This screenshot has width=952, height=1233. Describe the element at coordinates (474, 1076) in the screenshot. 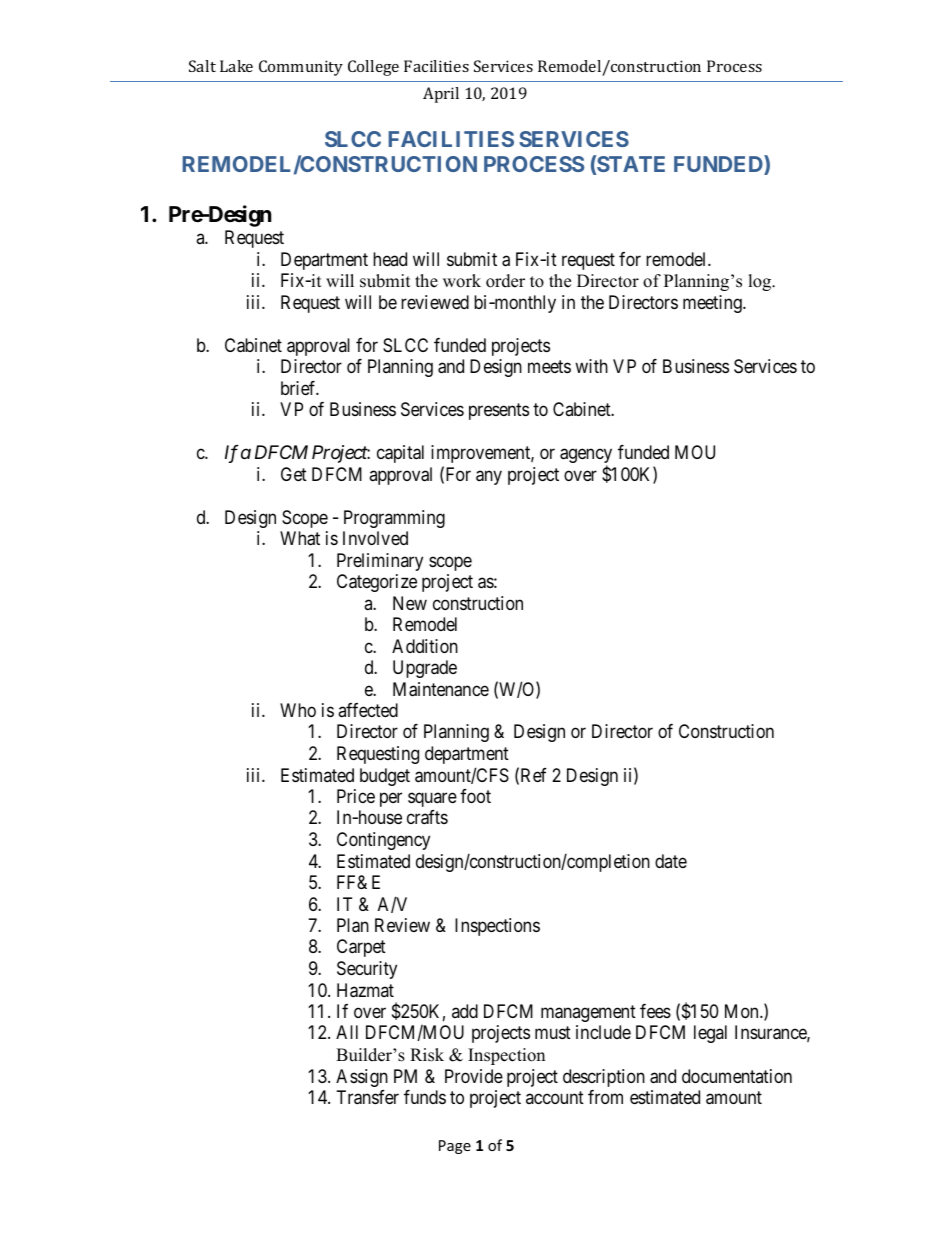

I see `Provide` at that location.
